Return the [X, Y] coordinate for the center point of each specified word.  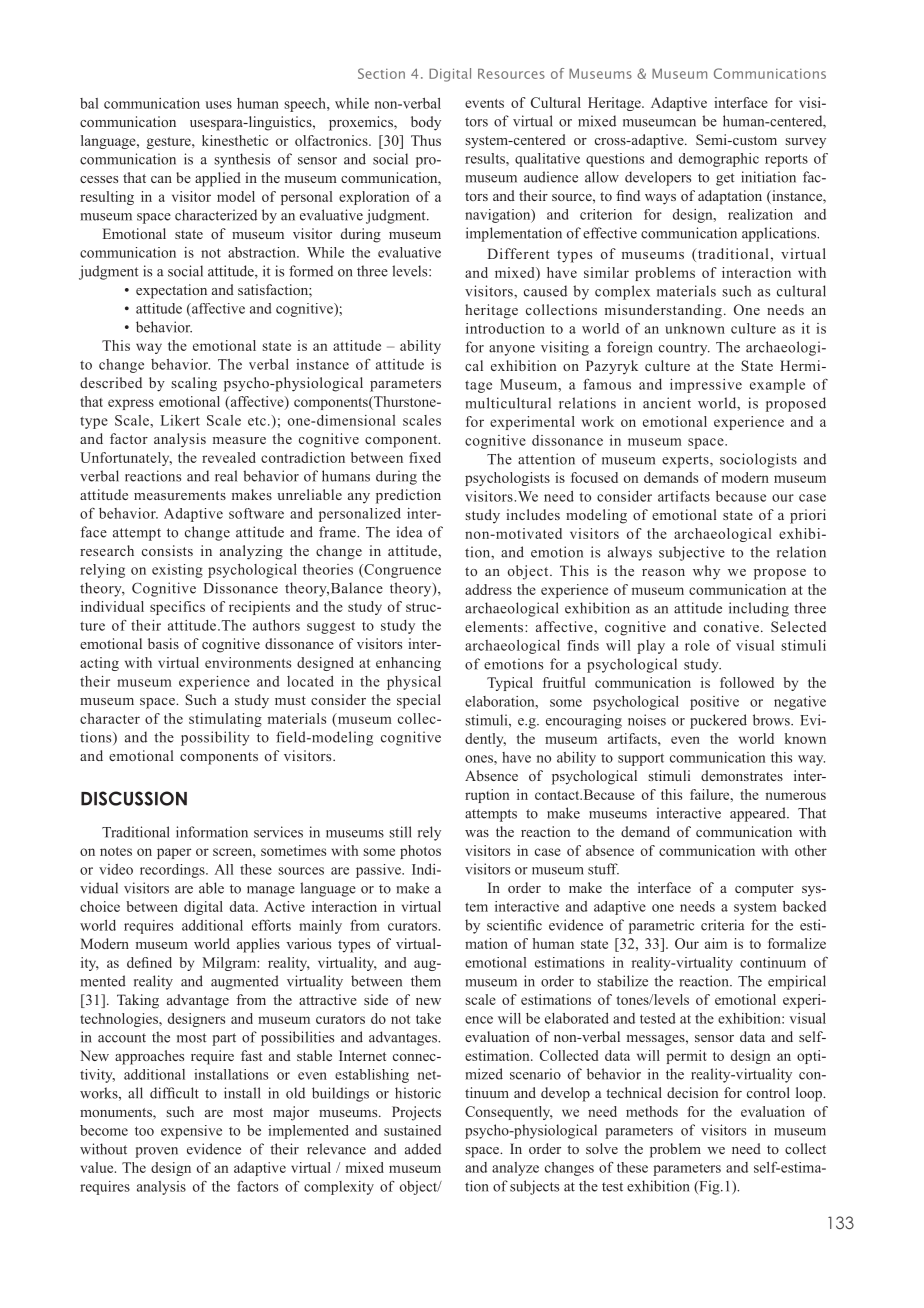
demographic [719, 160]
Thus [426, 140]
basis [163, 643]
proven [156, 1152]
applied [218, 179]
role [697, 645]
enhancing [408, 664]
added [423, 1149]
